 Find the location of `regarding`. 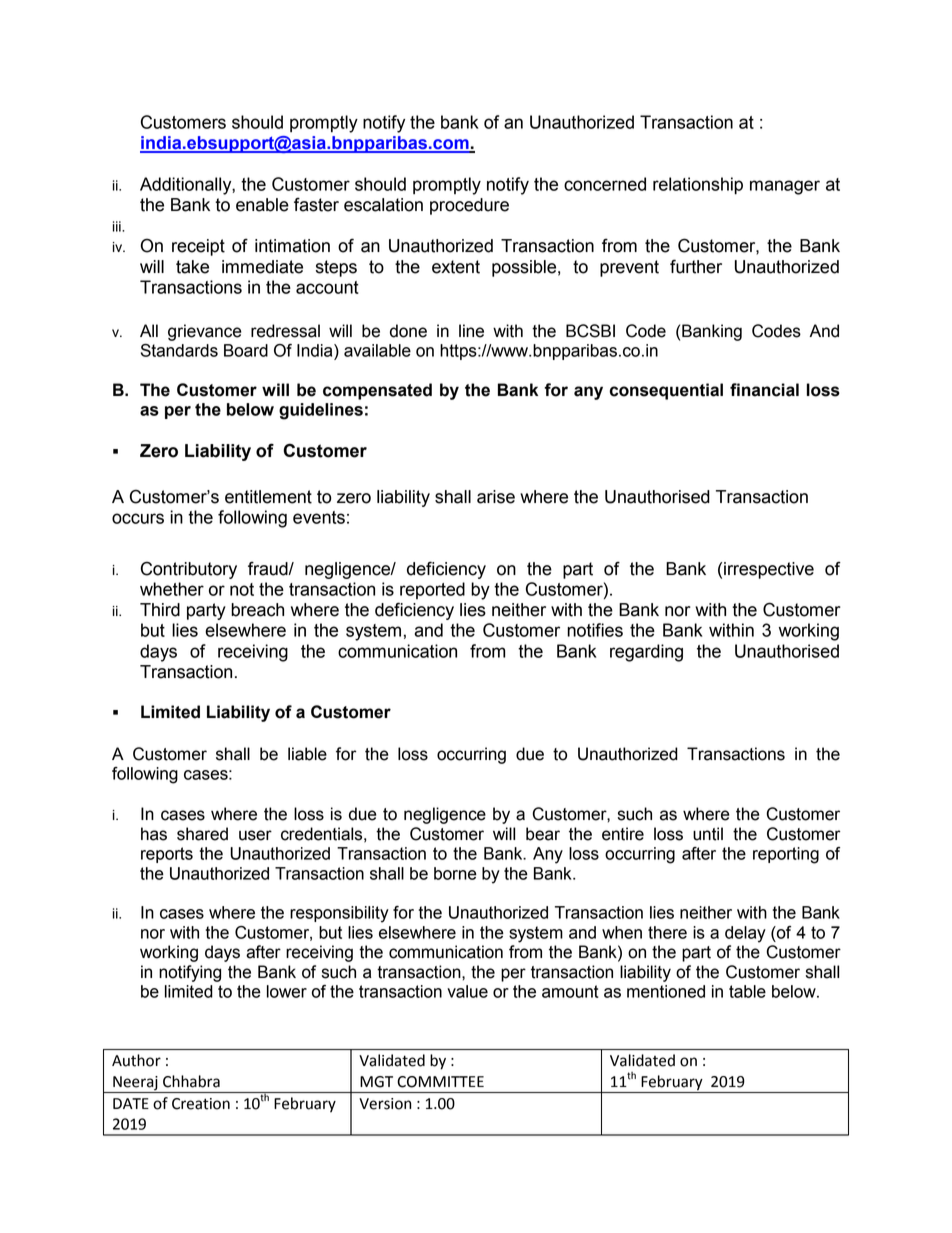

regarding is located at coordinates (646, 653).
